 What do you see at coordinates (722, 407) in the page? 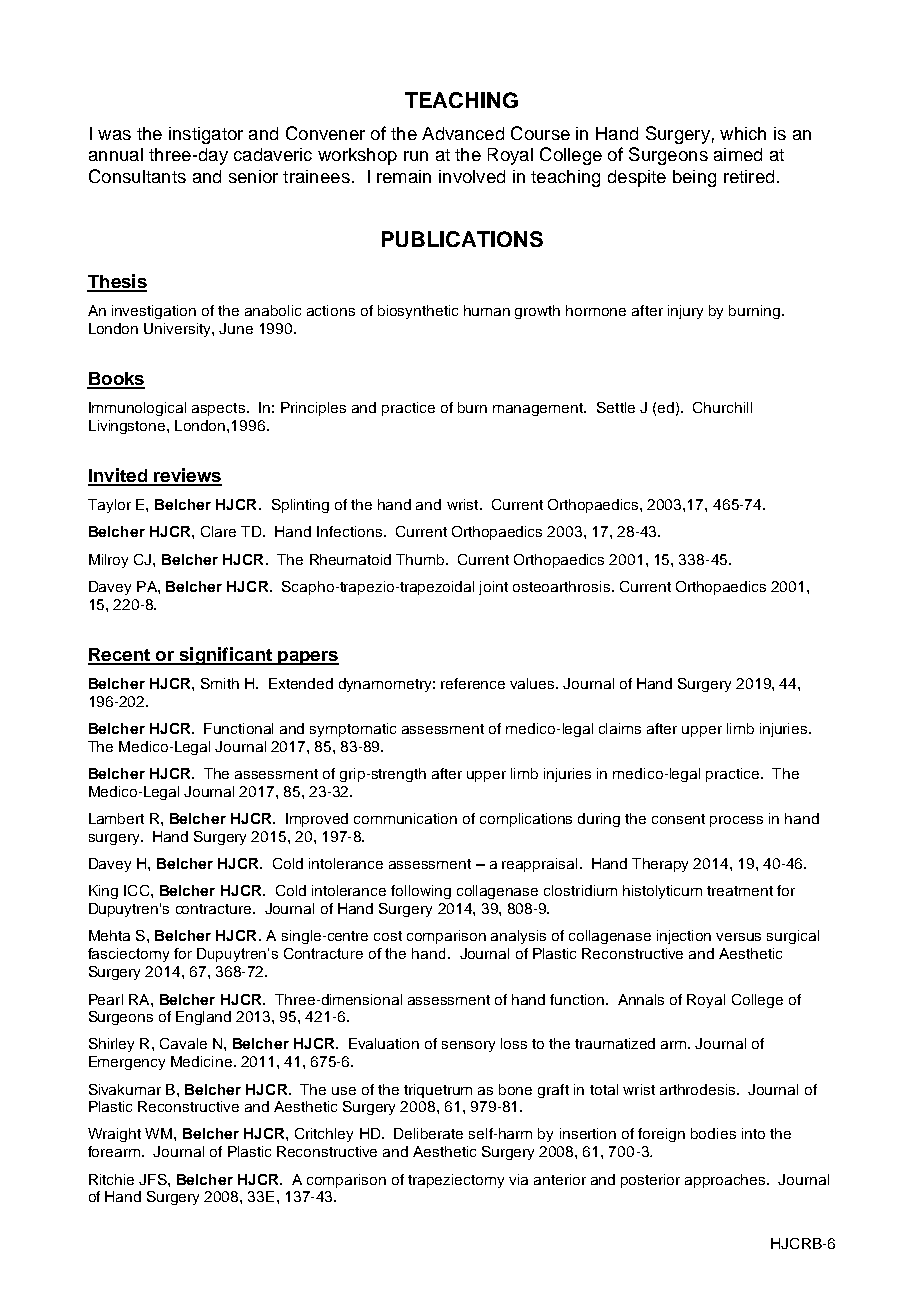
I see `Churchill` at bounding box center [722, 407].
